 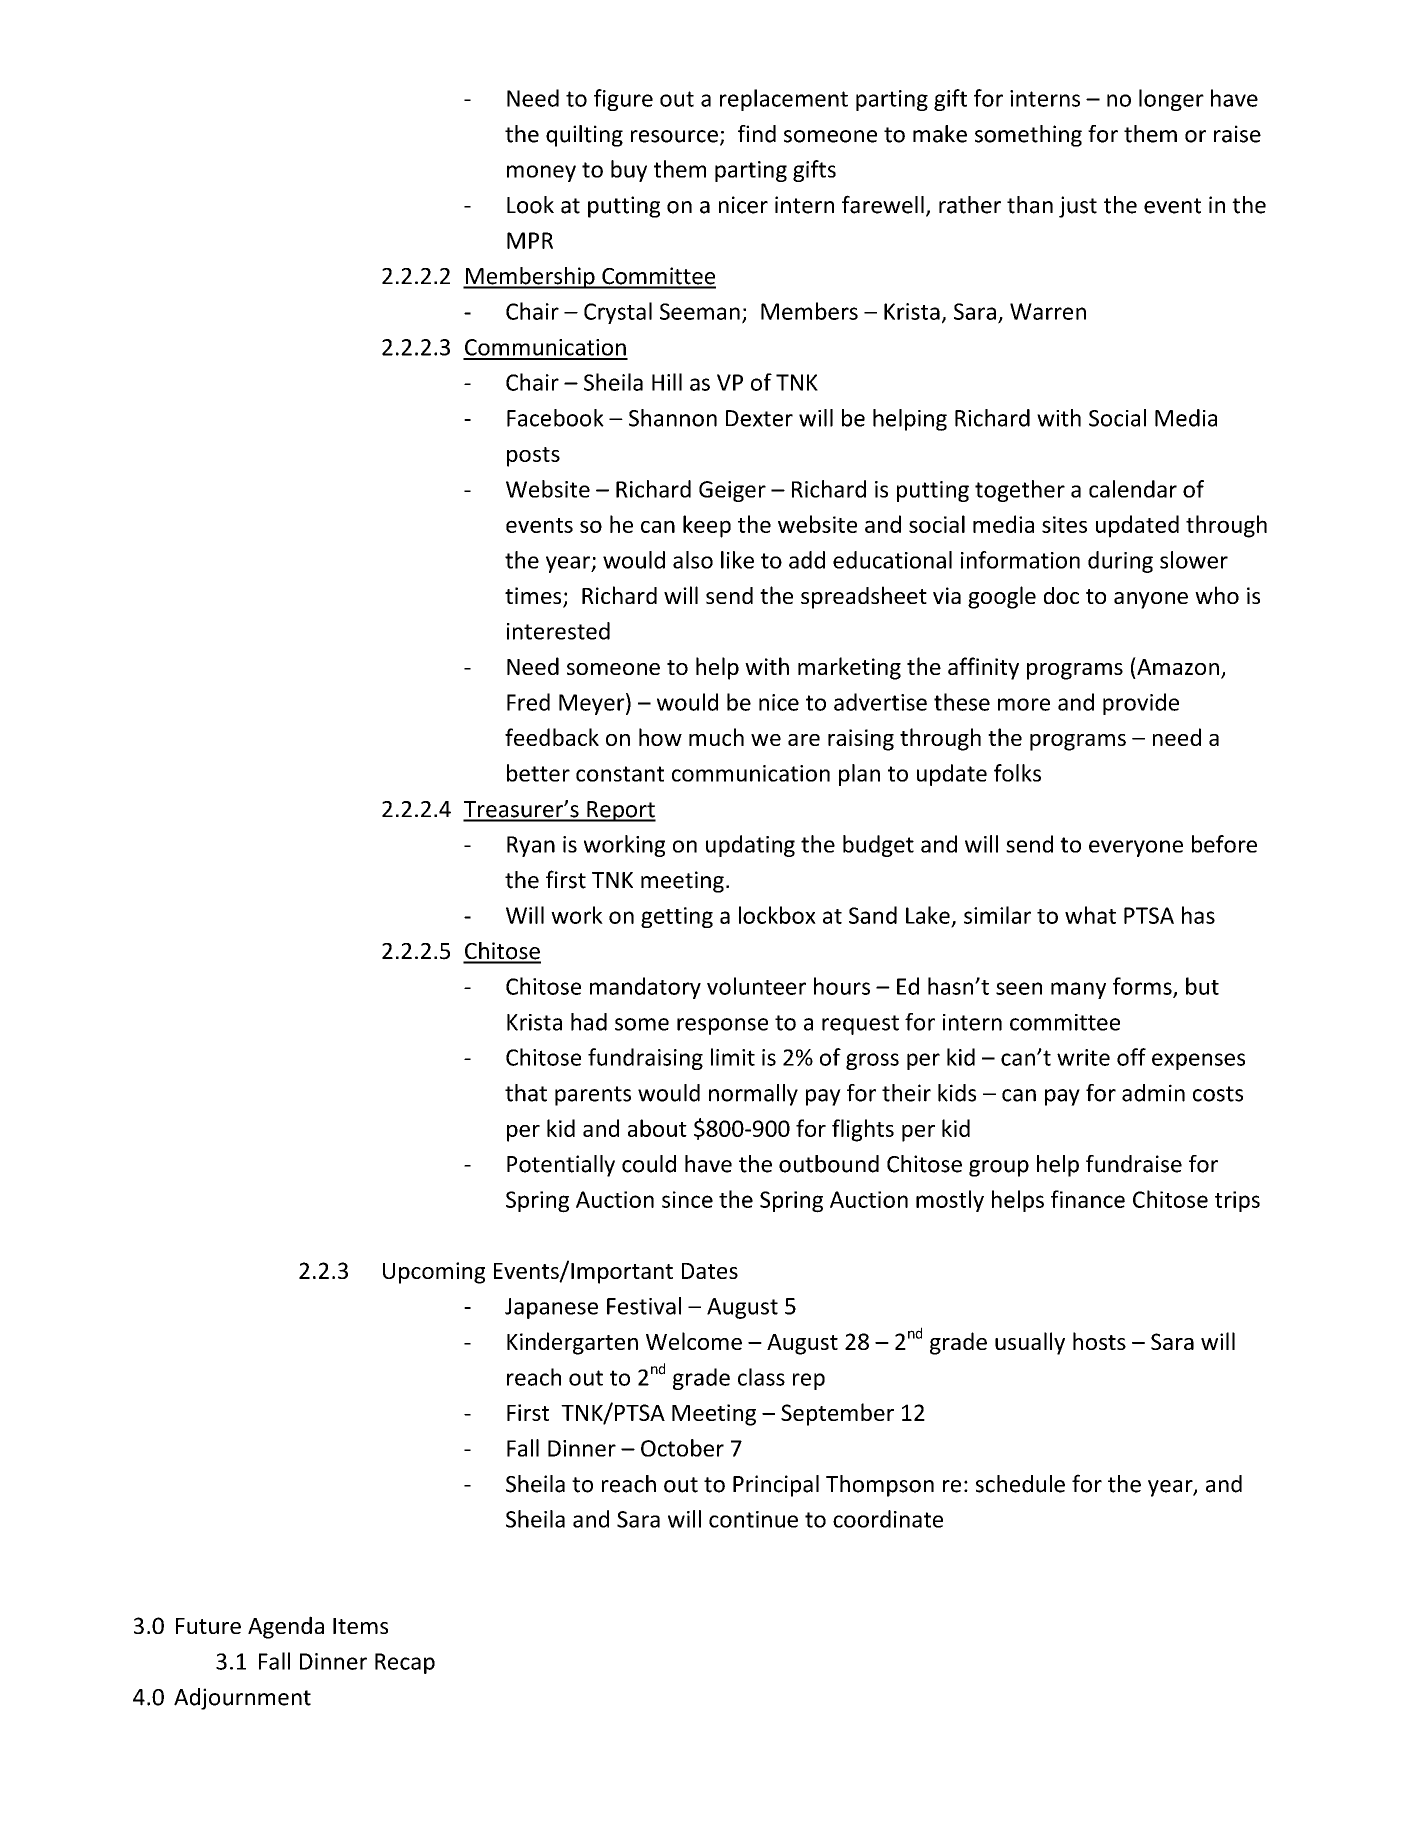 I want to click on continue, so click(x=753, y=1519).
